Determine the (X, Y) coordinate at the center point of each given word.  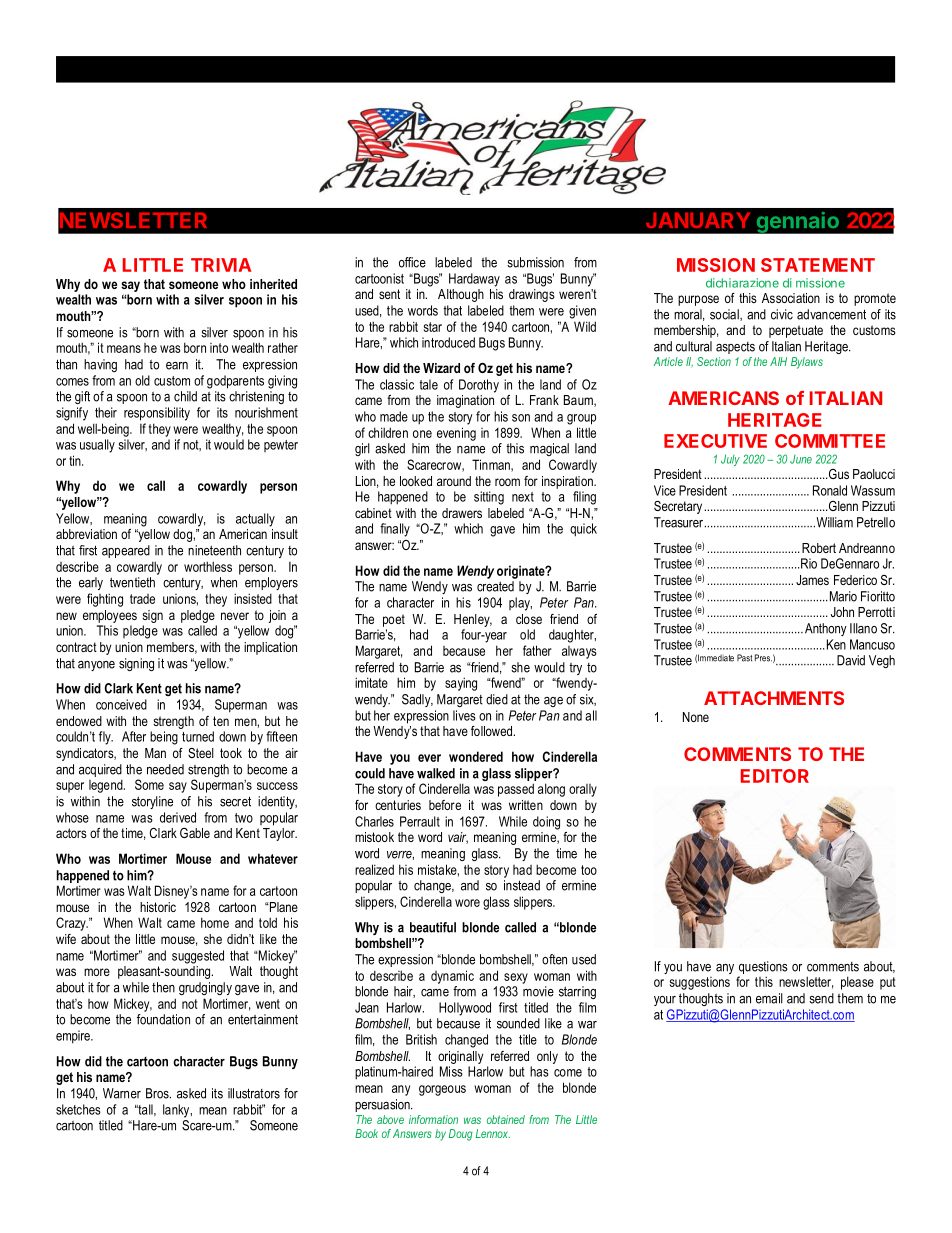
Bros (158, 1093)
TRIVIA (221, 265)
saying (461, 684)
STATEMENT (818, 265)
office (412, 262)
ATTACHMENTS (774, 698)
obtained (506, 1119)
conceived (121, 704)
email (769, 998)
